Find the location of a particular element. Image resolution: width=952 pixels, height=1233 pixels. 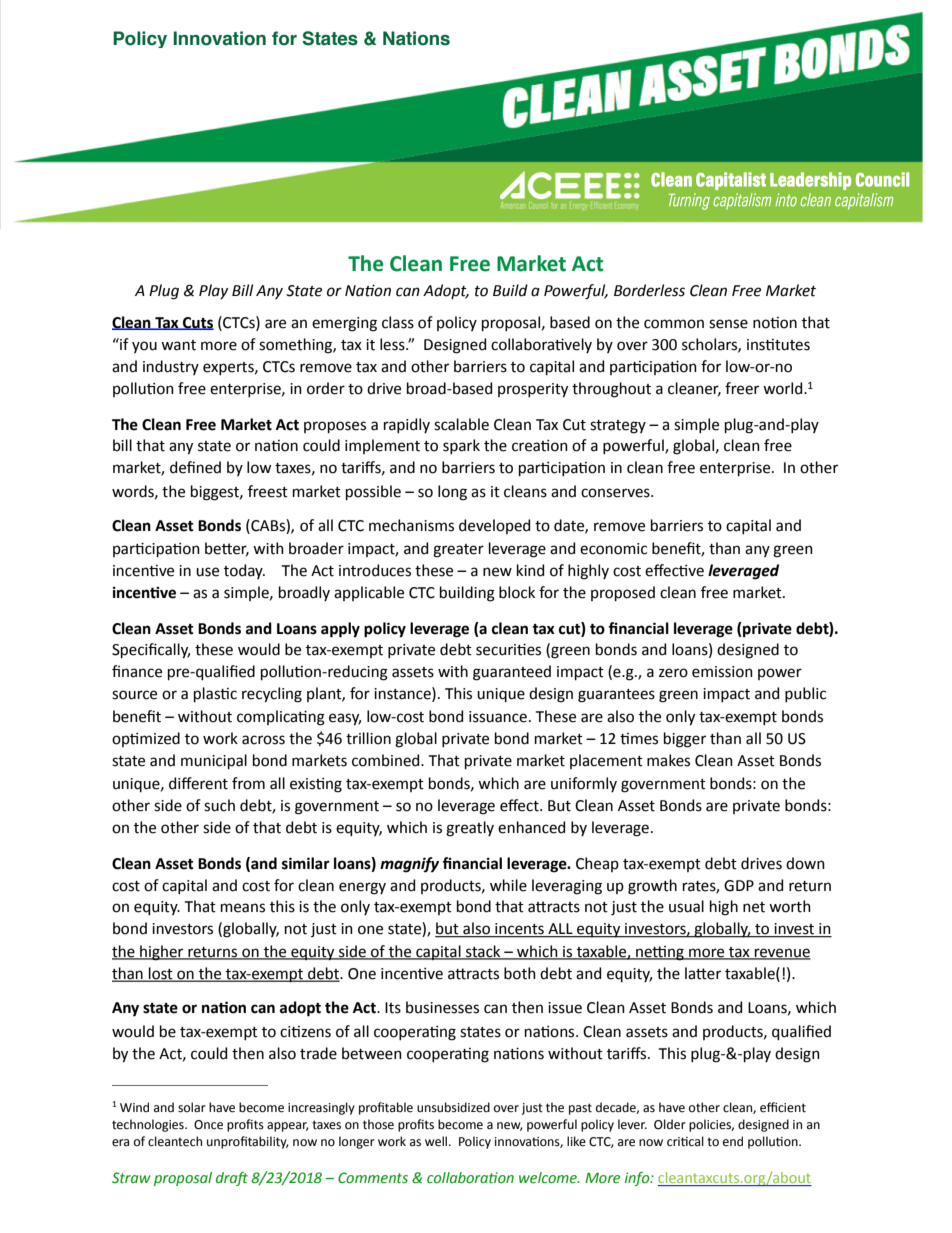

sense is located at coordinates (728, 324).
